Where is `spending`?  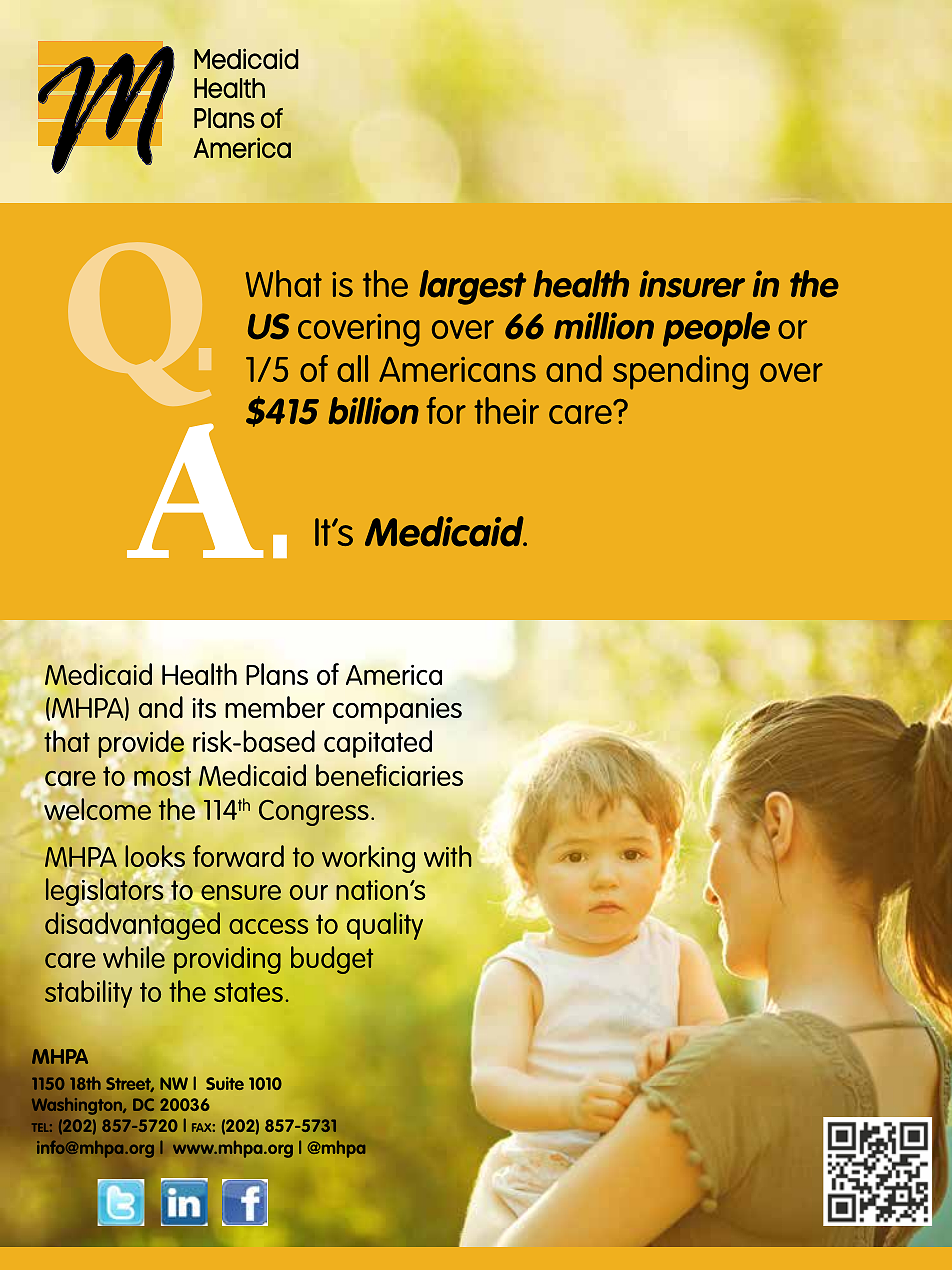
spending is located at coordinates (680, 372).
